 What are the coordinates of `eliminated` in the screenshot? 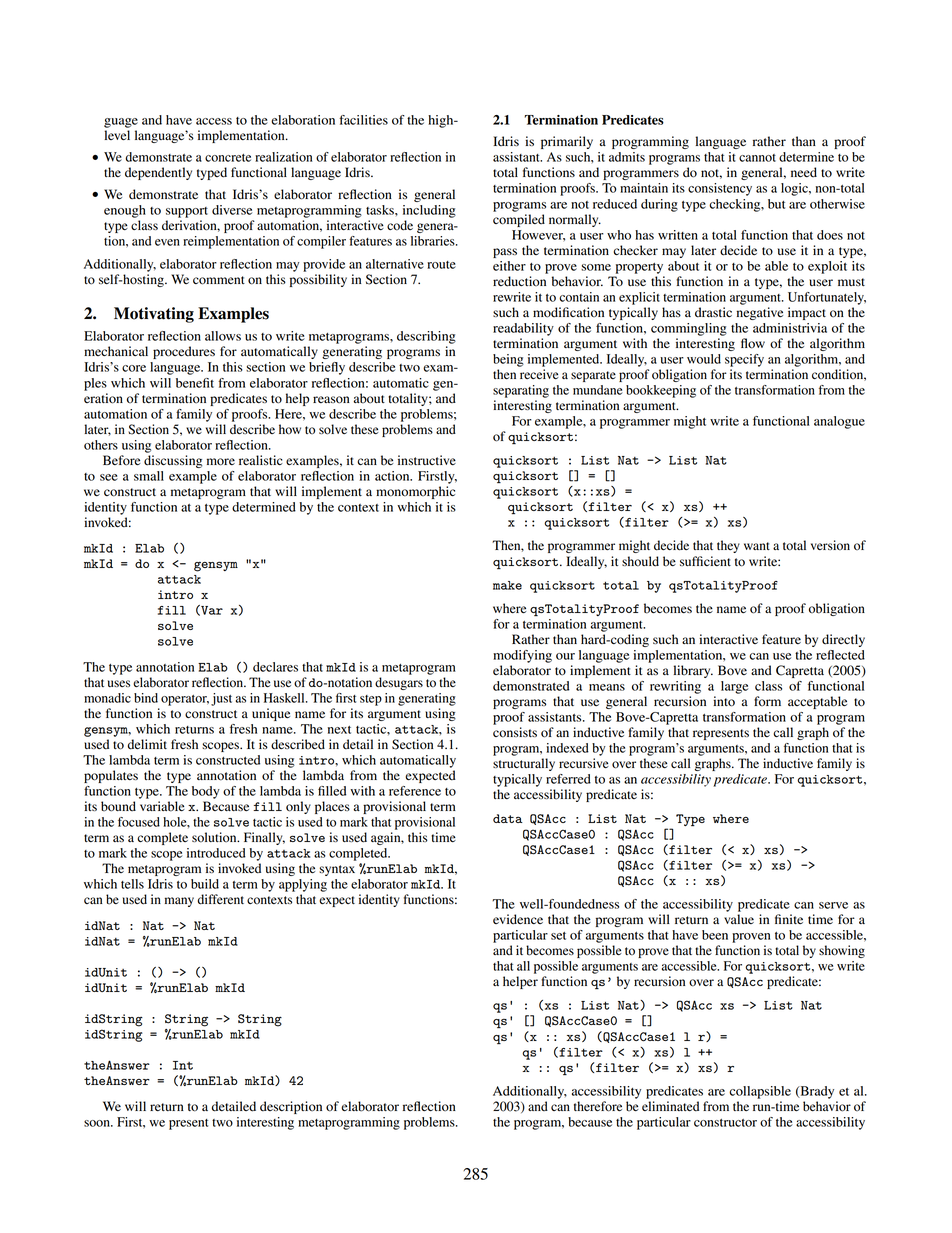 It's located at (670, 1106).
